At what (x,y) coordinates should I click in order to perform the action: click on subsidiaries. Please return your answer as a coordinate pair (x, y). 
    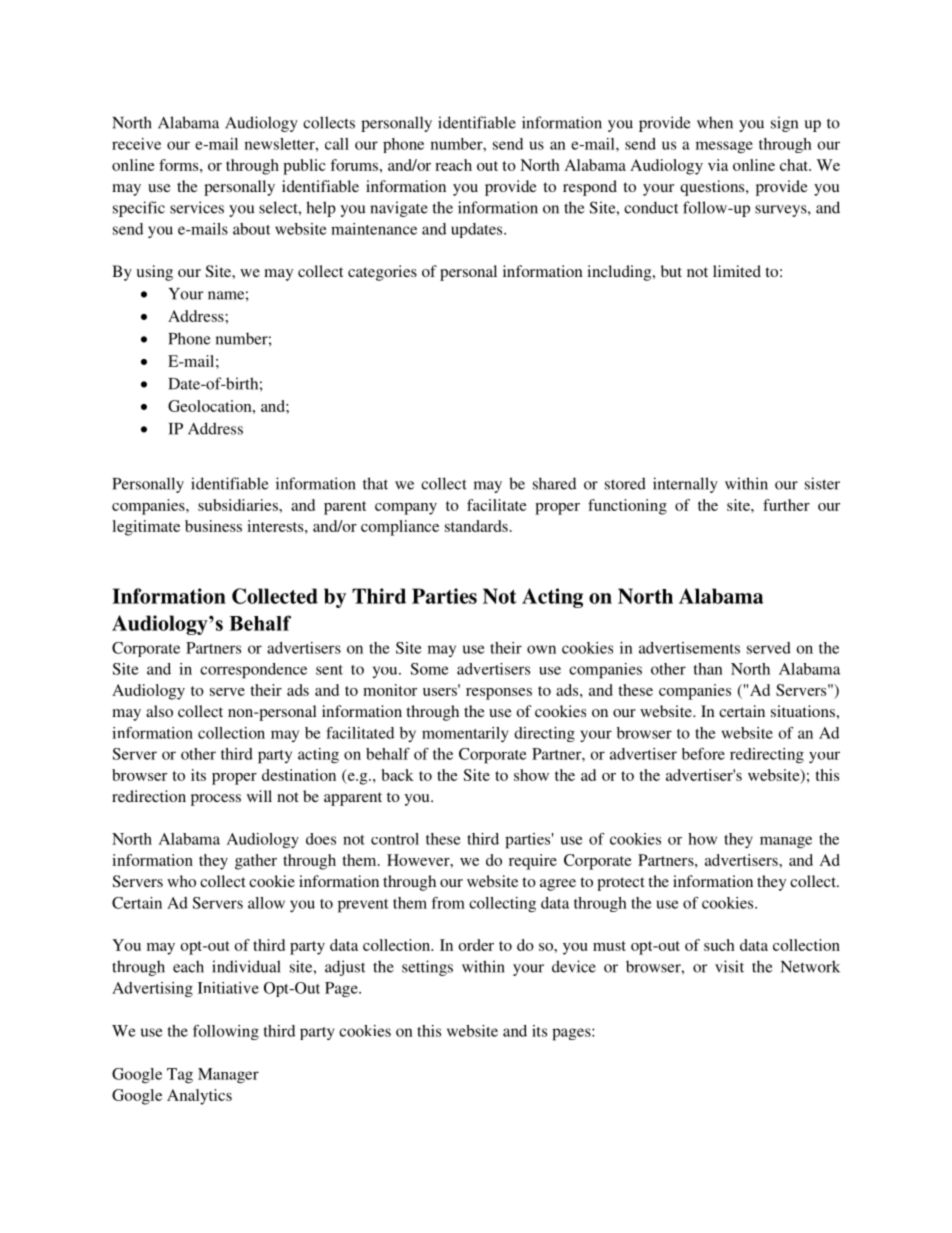
    Looking at the image, I should click on (239, 505).
